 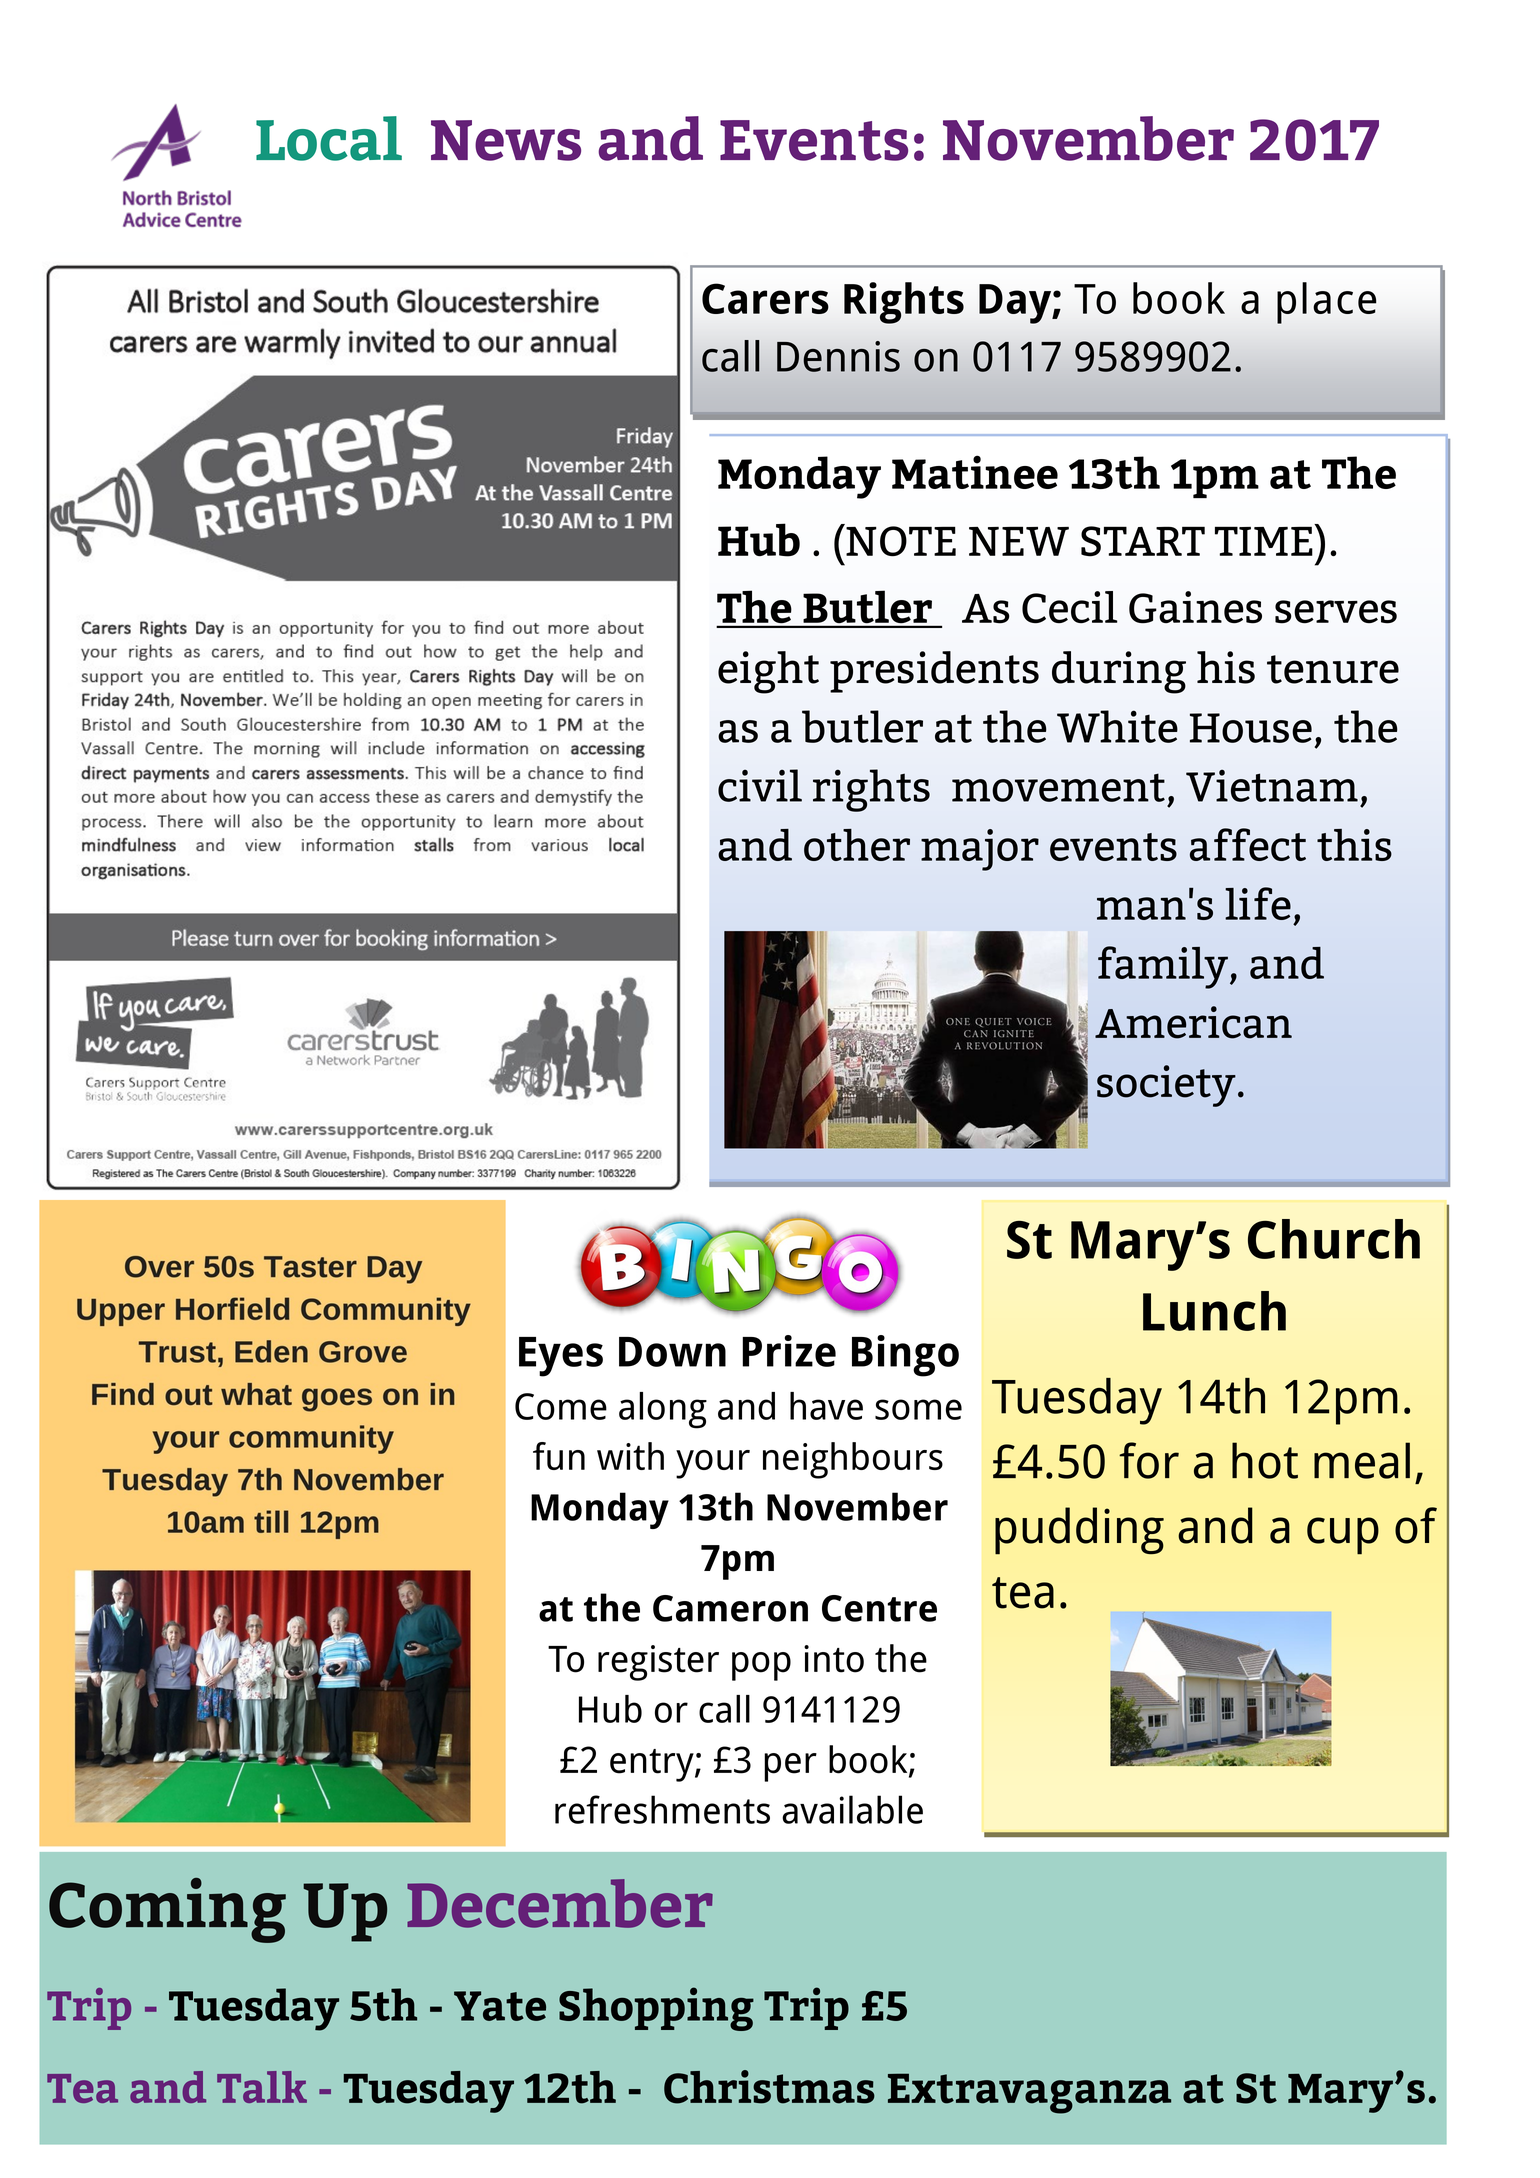 What do you see at coordinates (1326, 303) in the document?
I see `place` at bounding box center [1326, 303].
